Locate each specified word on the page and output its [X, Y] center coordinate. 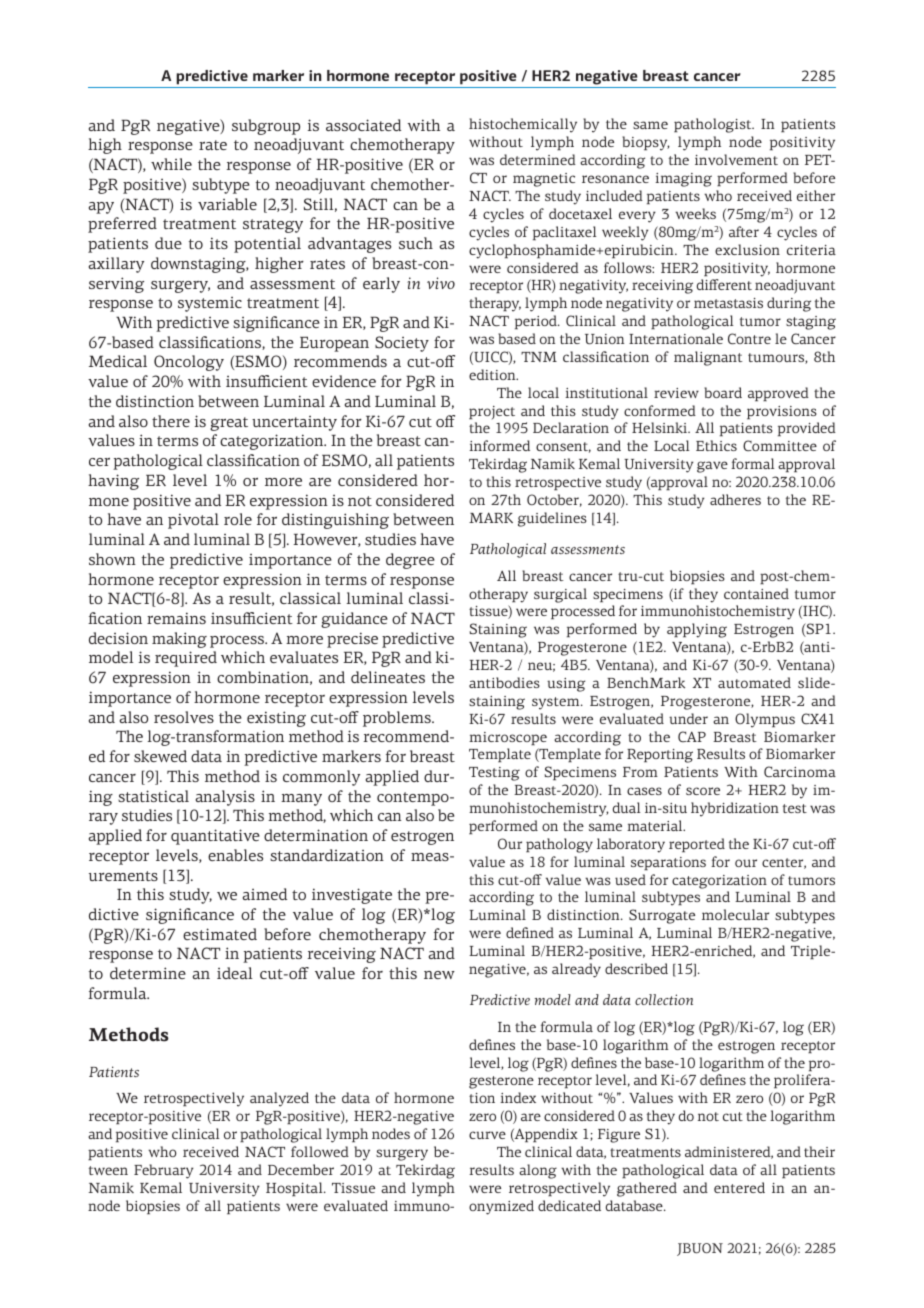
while [171, 164]
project [492, 413]
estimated [220, 934]
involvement [736, 159]
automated [754, 682]
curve [487, 1135]
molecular [735, 914]
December [301, 1169]
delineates [388, 677]
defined [530, 932]
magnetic [544, 180]
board [723, 392]
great [229, 424]
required [186, 659]
